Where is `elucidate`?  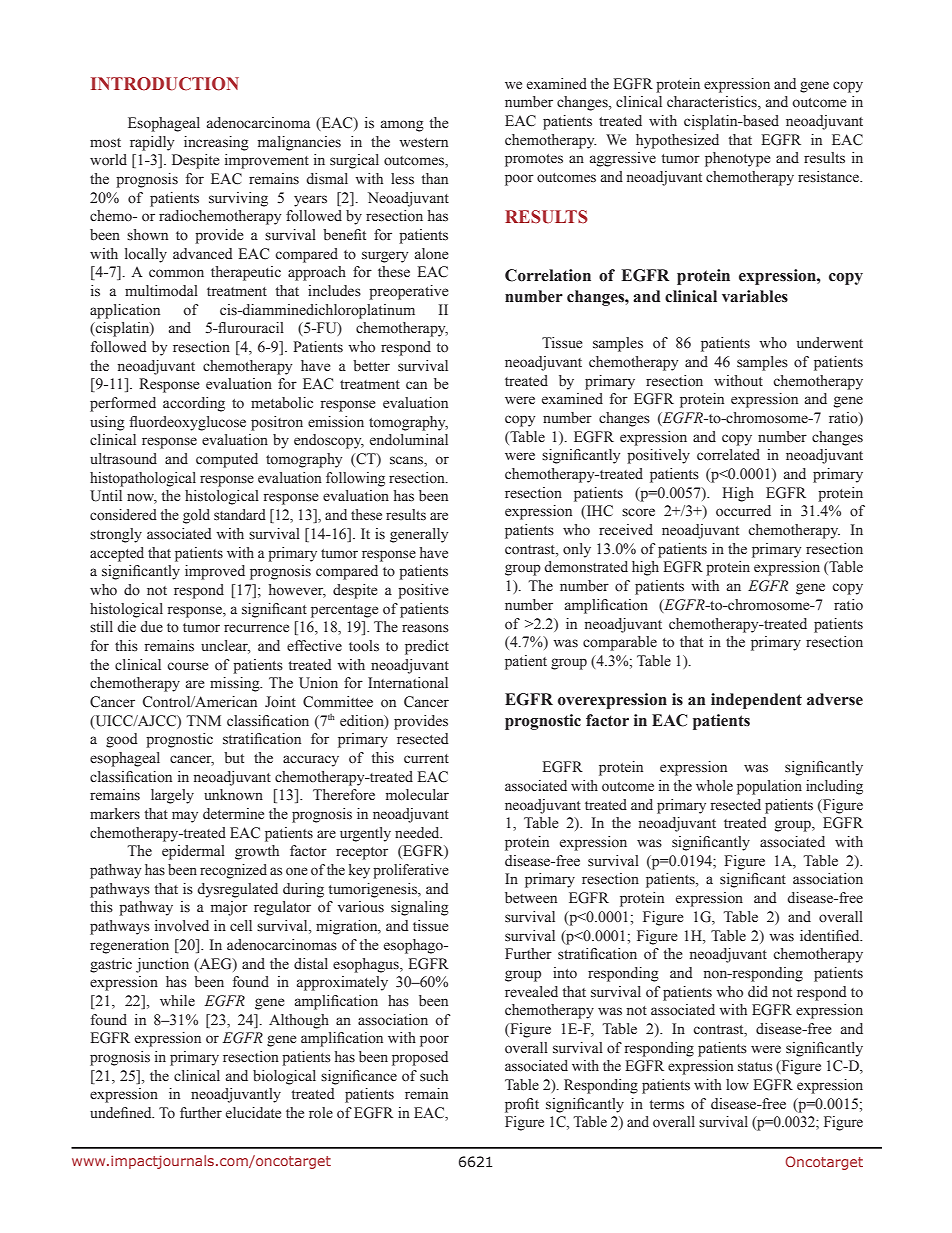 elucidate is located at coordinates (253, 1113).
